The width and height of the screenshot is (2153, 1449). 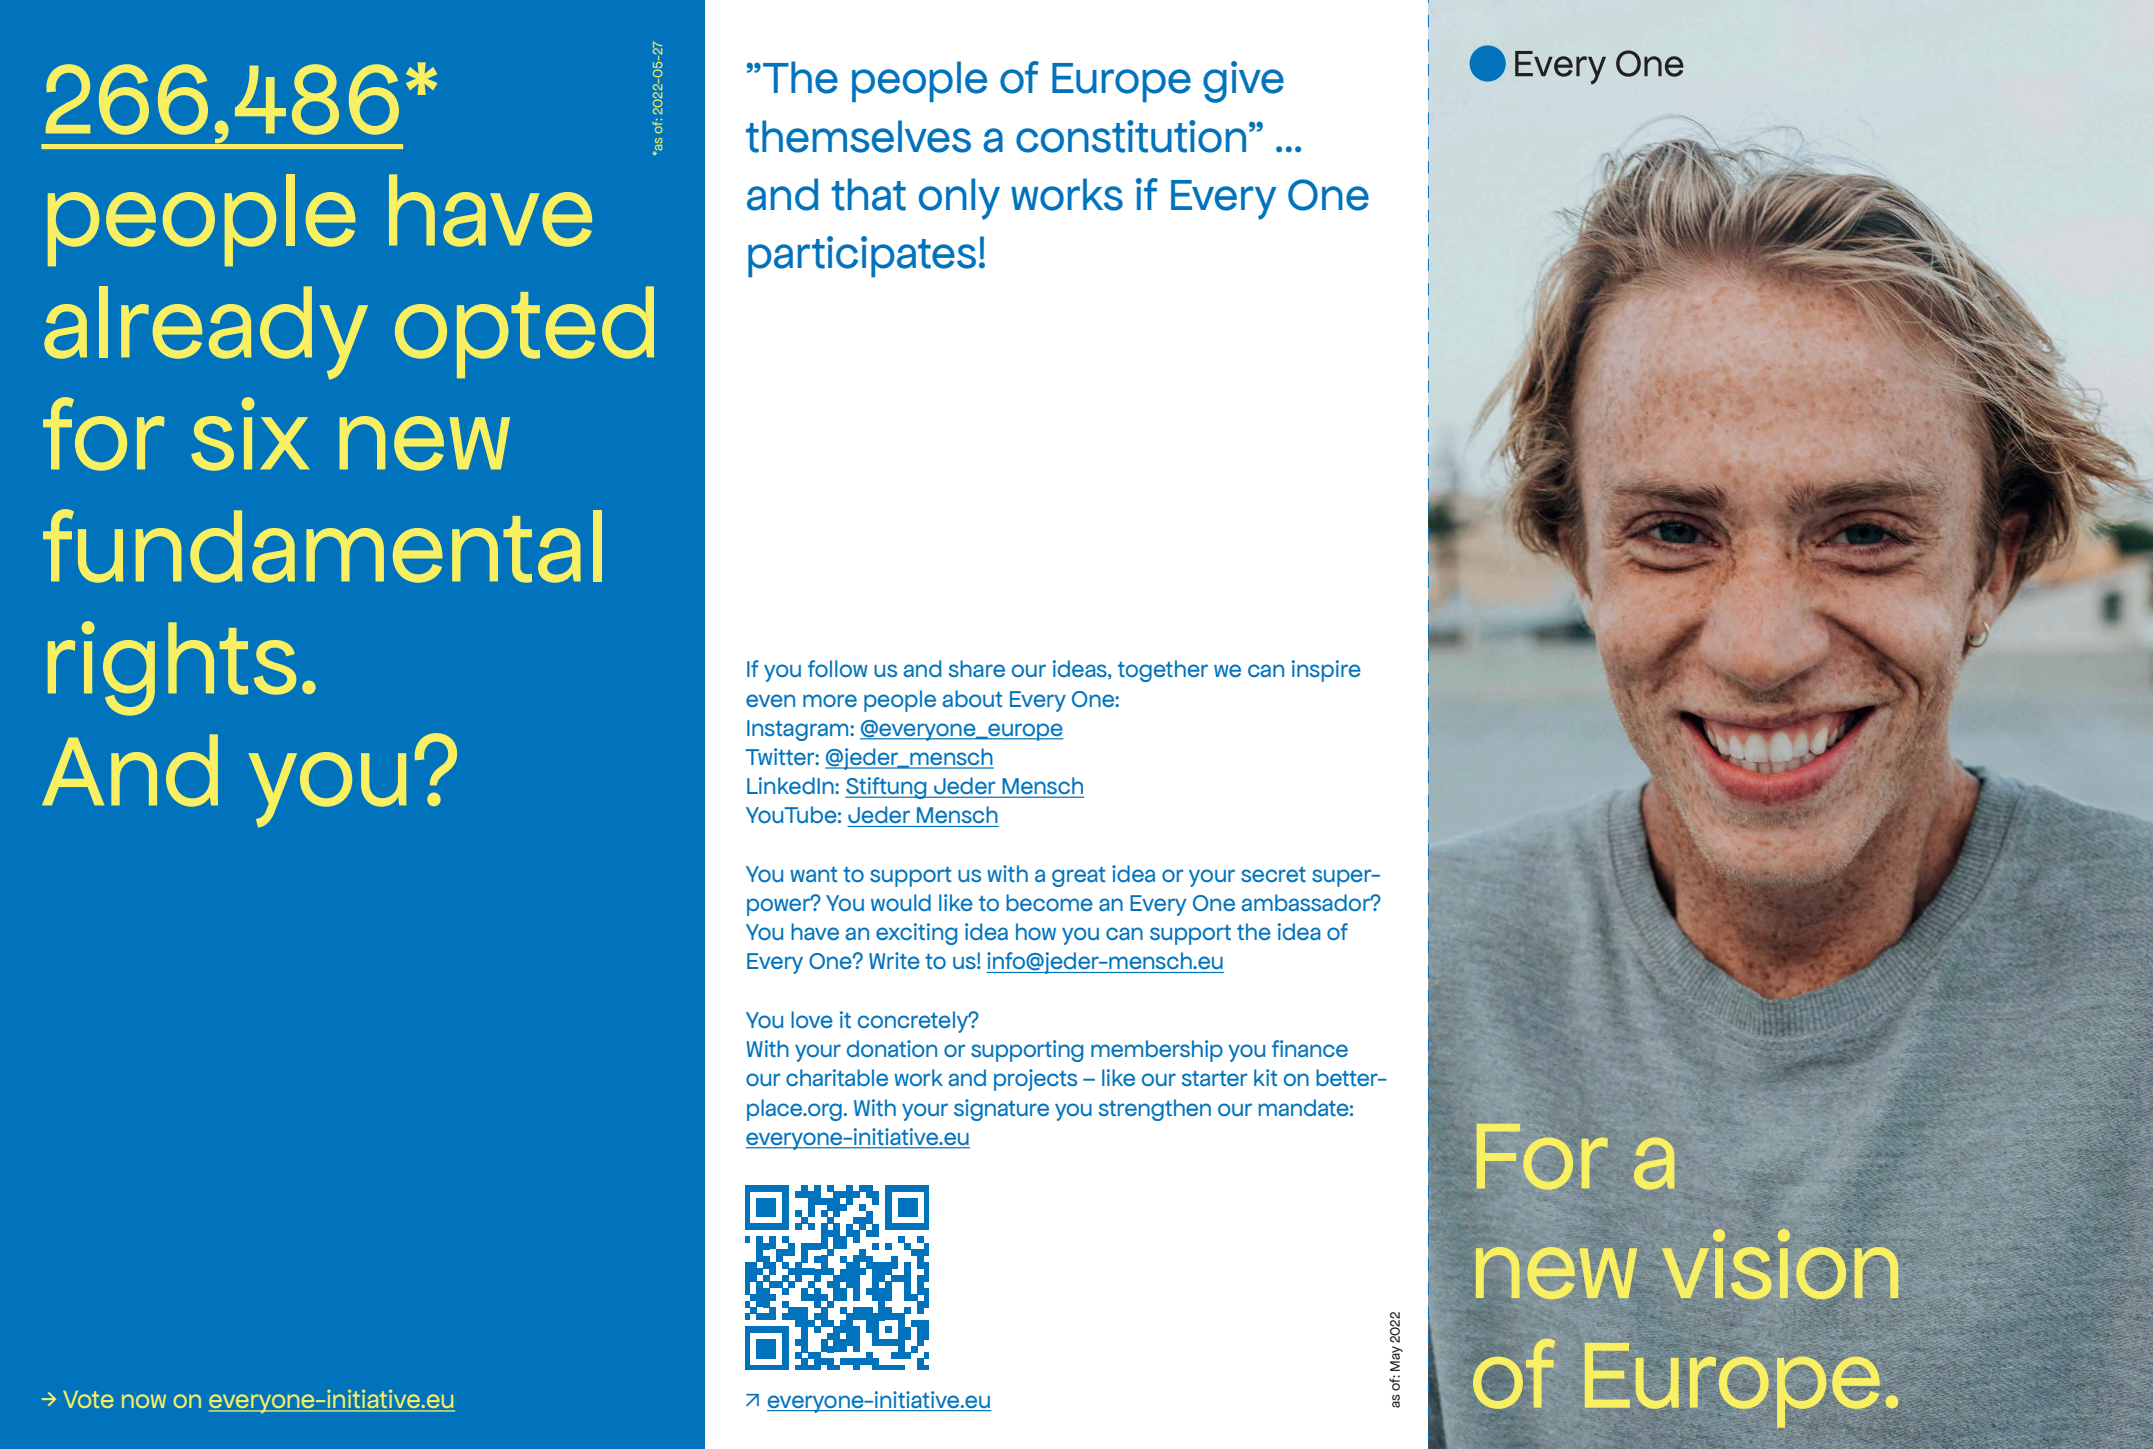 I want to click on signature, so click(x=1001, y=1110).
